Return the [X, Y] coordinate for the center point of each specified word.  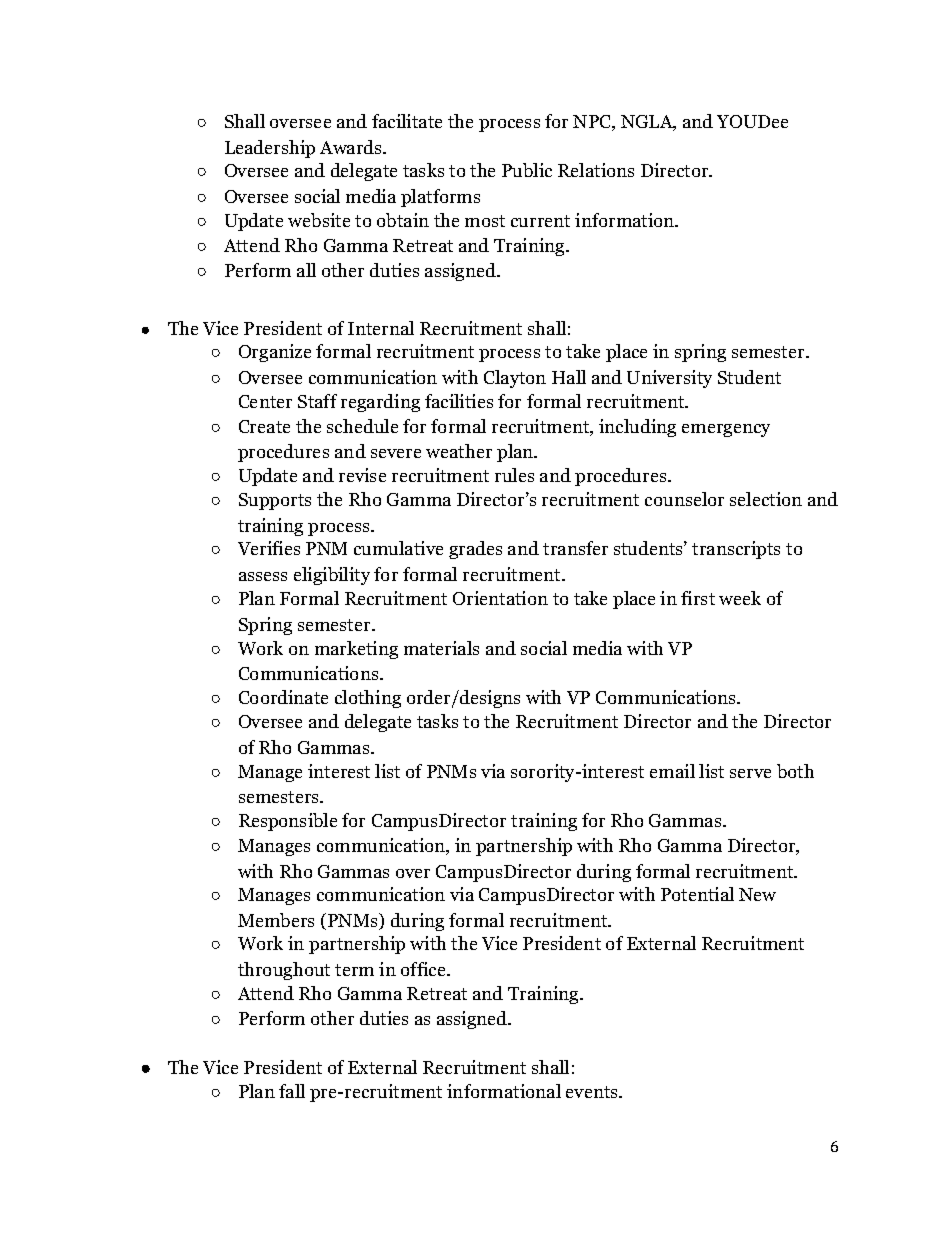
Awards [352, 147]
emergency [726, 430]
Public [527, 170]
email [672, 771]
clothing [368, 699]
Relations [596, 170]
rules [514, 475]
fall [292, 1091]
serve [750, 773]
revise [362, 475]
